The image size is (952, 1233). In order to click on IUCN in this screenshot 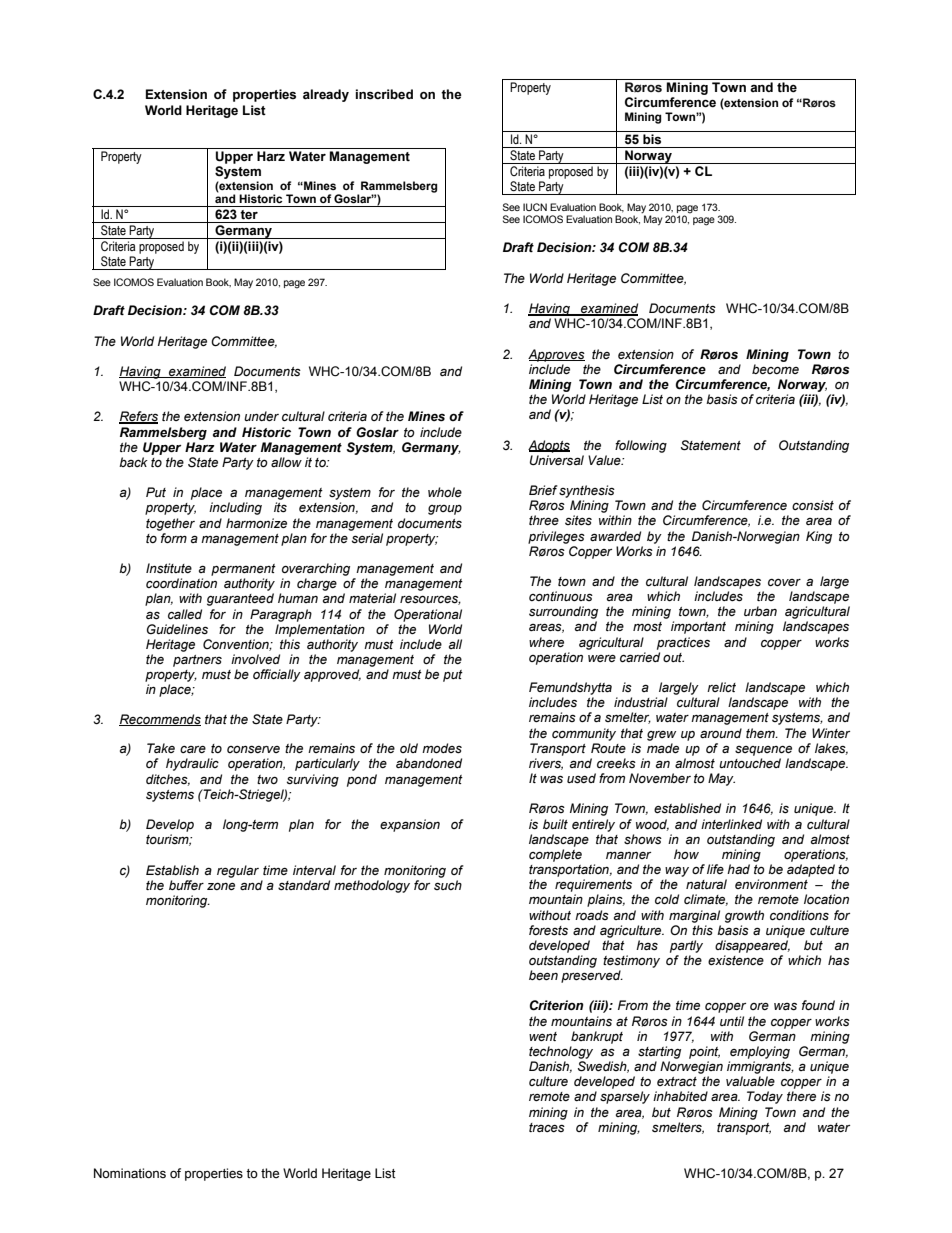, I will do `click(535, 207)`.
